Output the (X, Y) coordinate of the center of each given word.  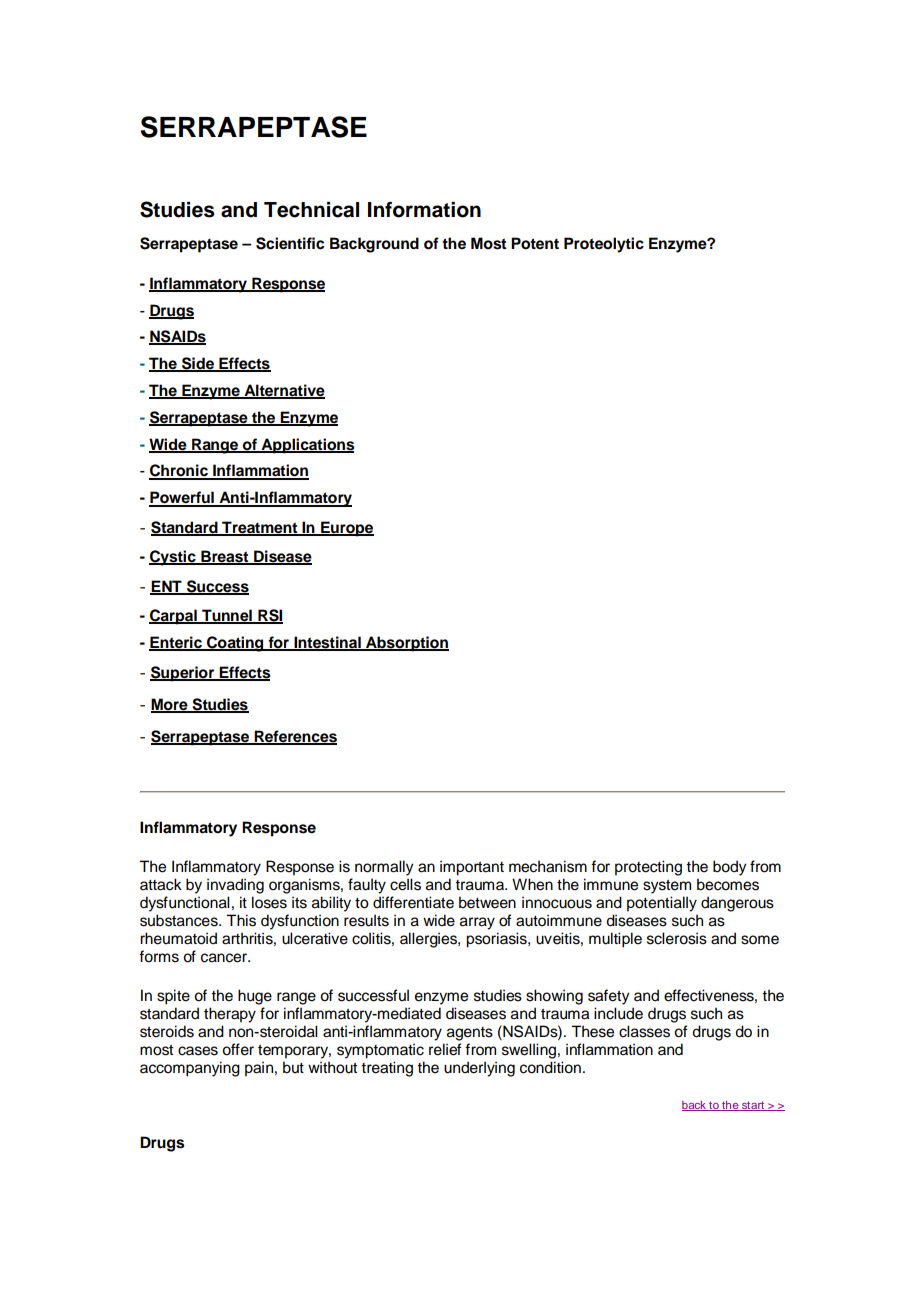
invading (235, 886)
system (667, 887)
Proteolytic (604, 245)
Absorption (406, 644)
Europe (346, 529)
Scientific (290, 243)
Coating (235, 644)
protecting (648, 868)
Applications (307, 446)
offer (238, 1049)
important (472, 868)
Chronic (179, 471)
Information (424, 210)
